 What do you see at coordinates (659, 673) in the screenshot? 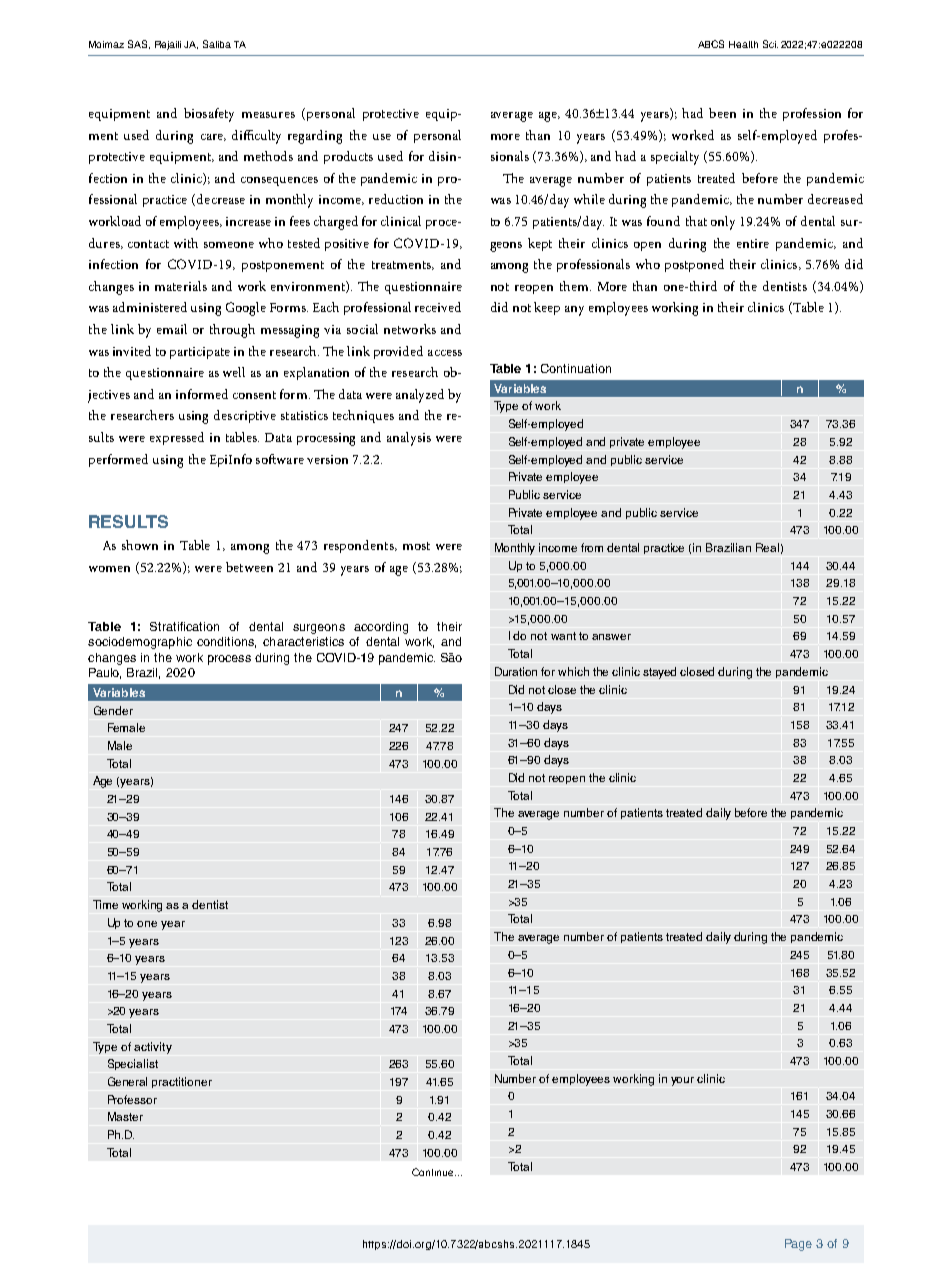
I see `stayed` at bounding box center [659, 673].
